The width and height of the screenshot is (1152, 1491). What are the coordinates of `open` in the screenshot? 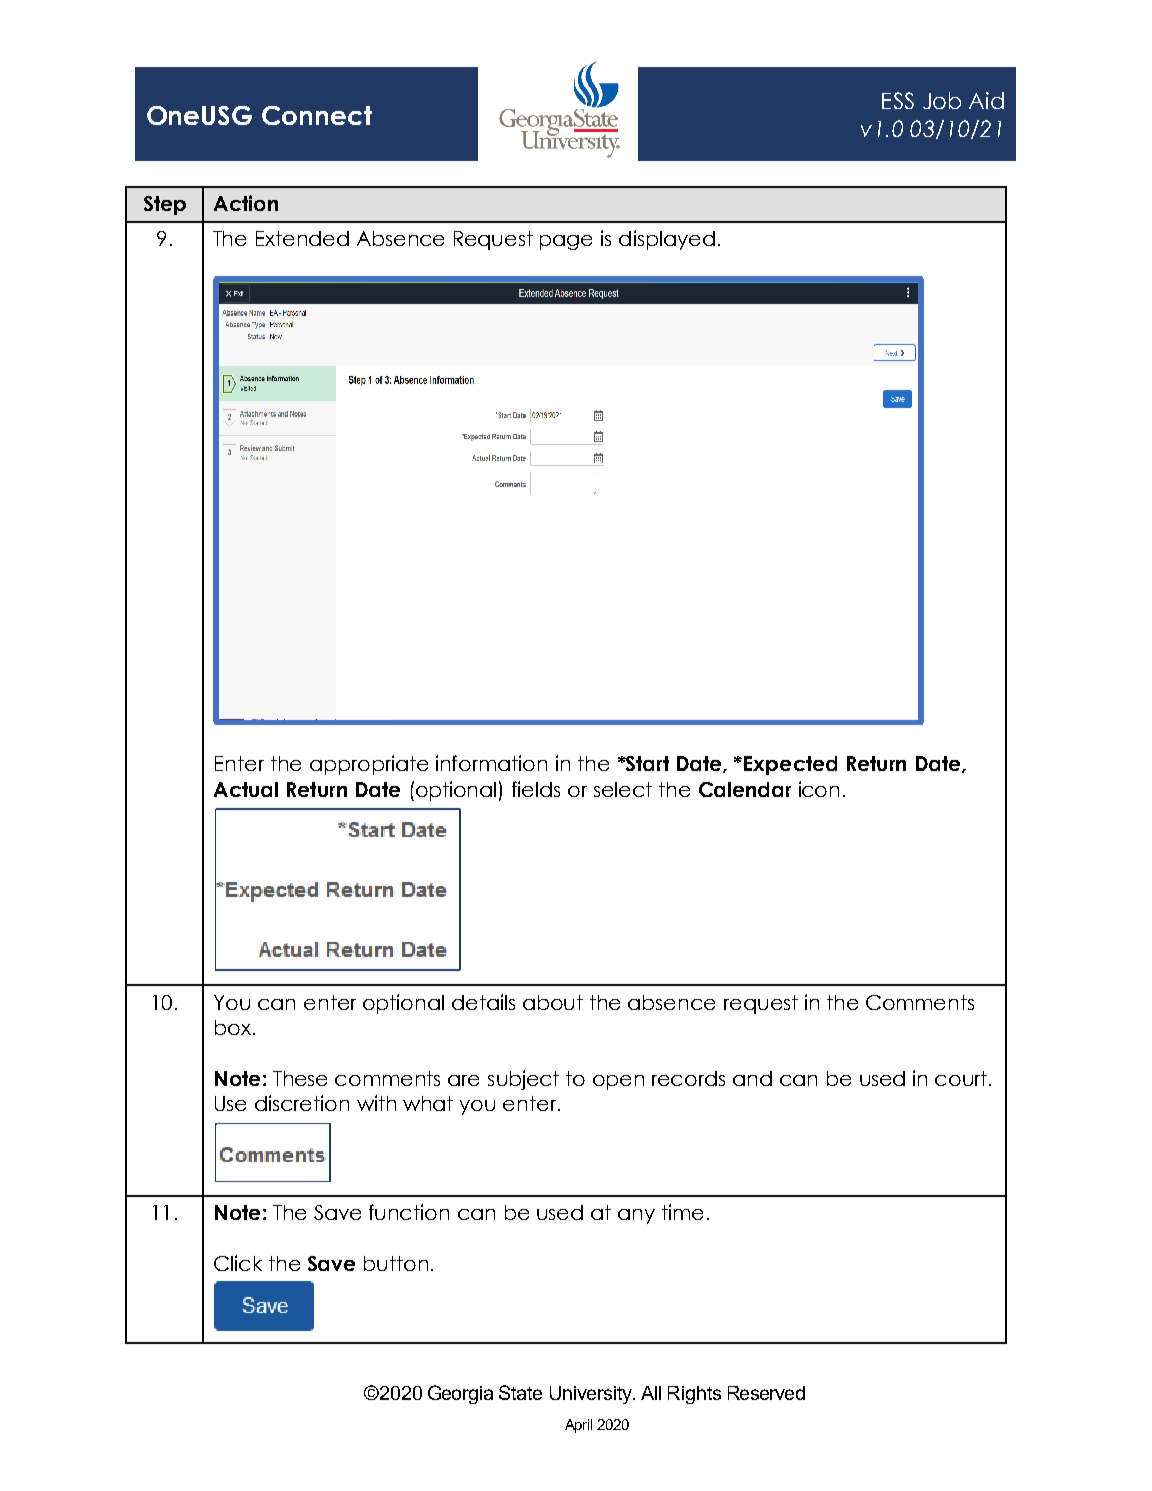 It's located at (618, 1082).
